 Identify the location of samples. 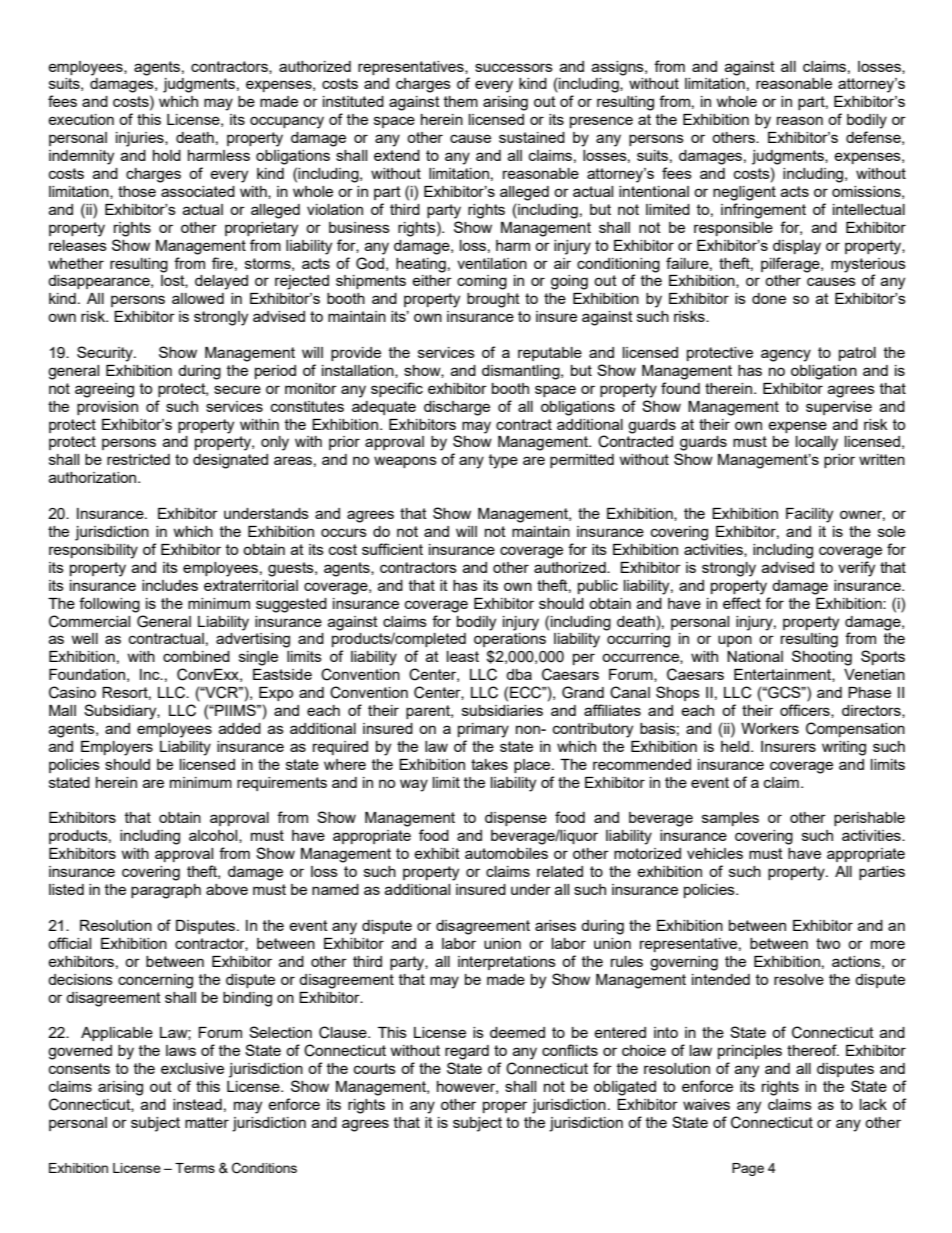
(730, 819).
